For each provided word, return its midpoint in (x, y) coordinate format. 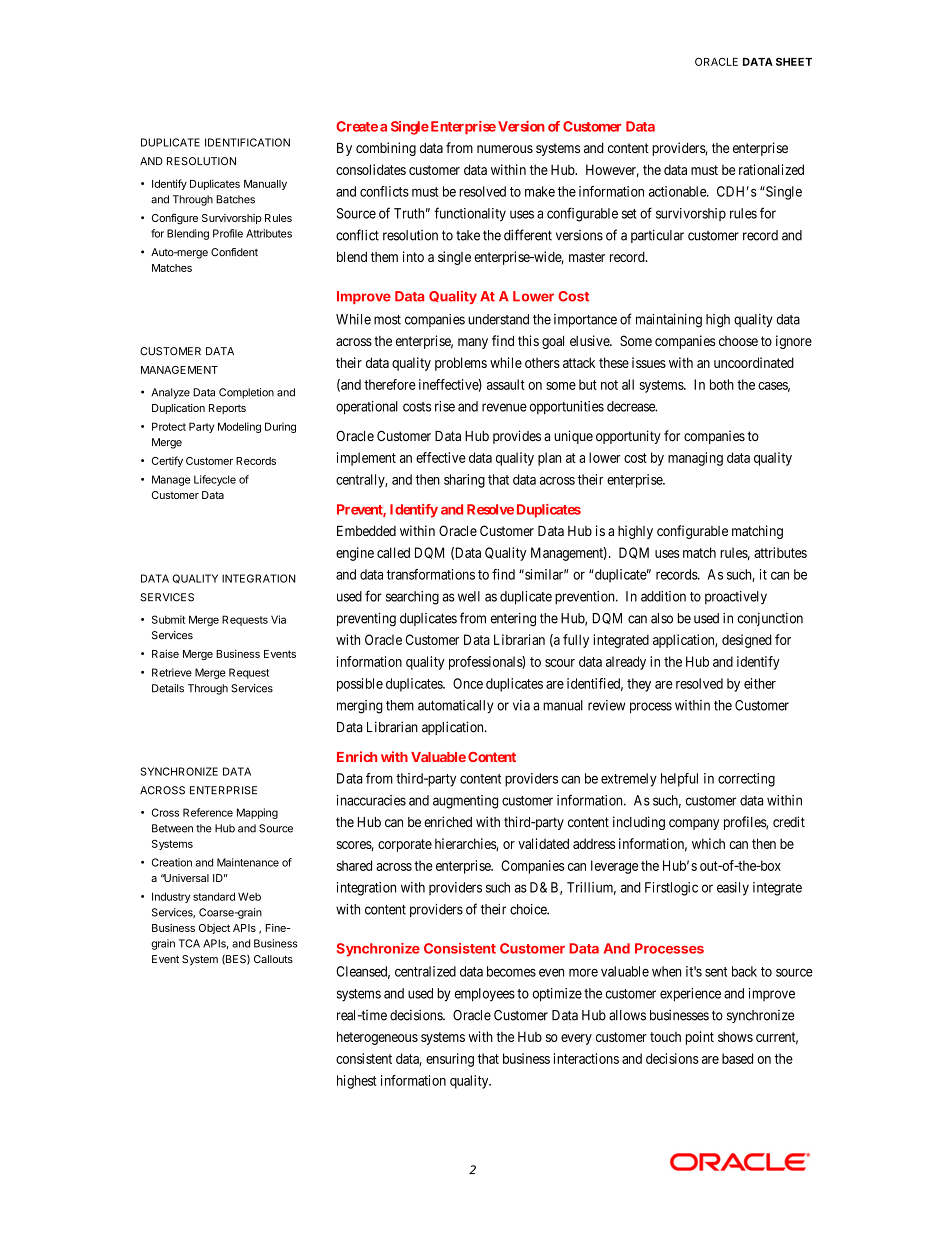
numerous (505, 149)
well (469, 596)
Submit (168, 619)
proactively (736, 598)
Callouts (273, 959)
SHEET (794, 61)
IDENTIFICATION (247, 142)
